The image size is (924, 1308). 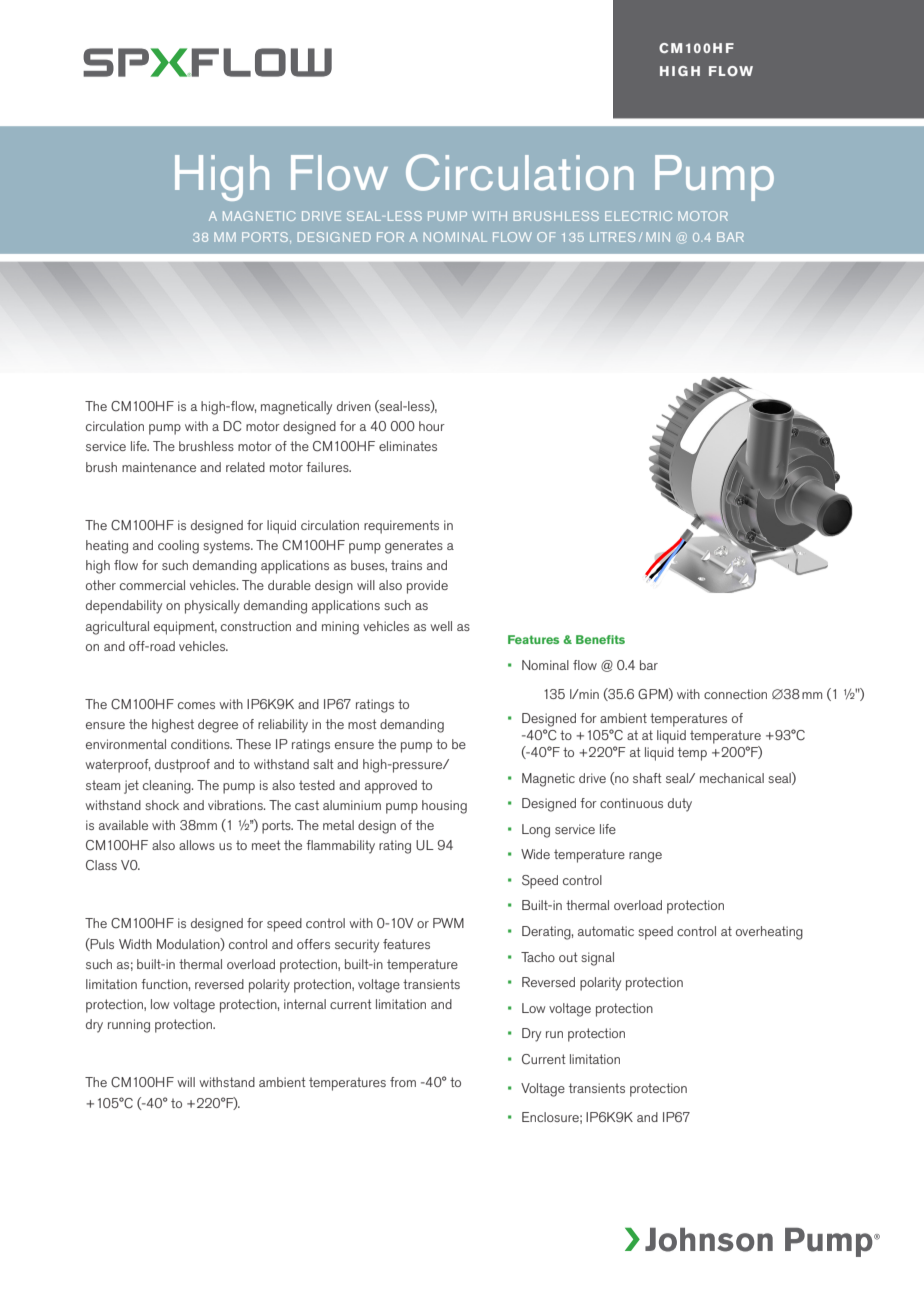 I want to click on from, so click(x=403, y=1082).
